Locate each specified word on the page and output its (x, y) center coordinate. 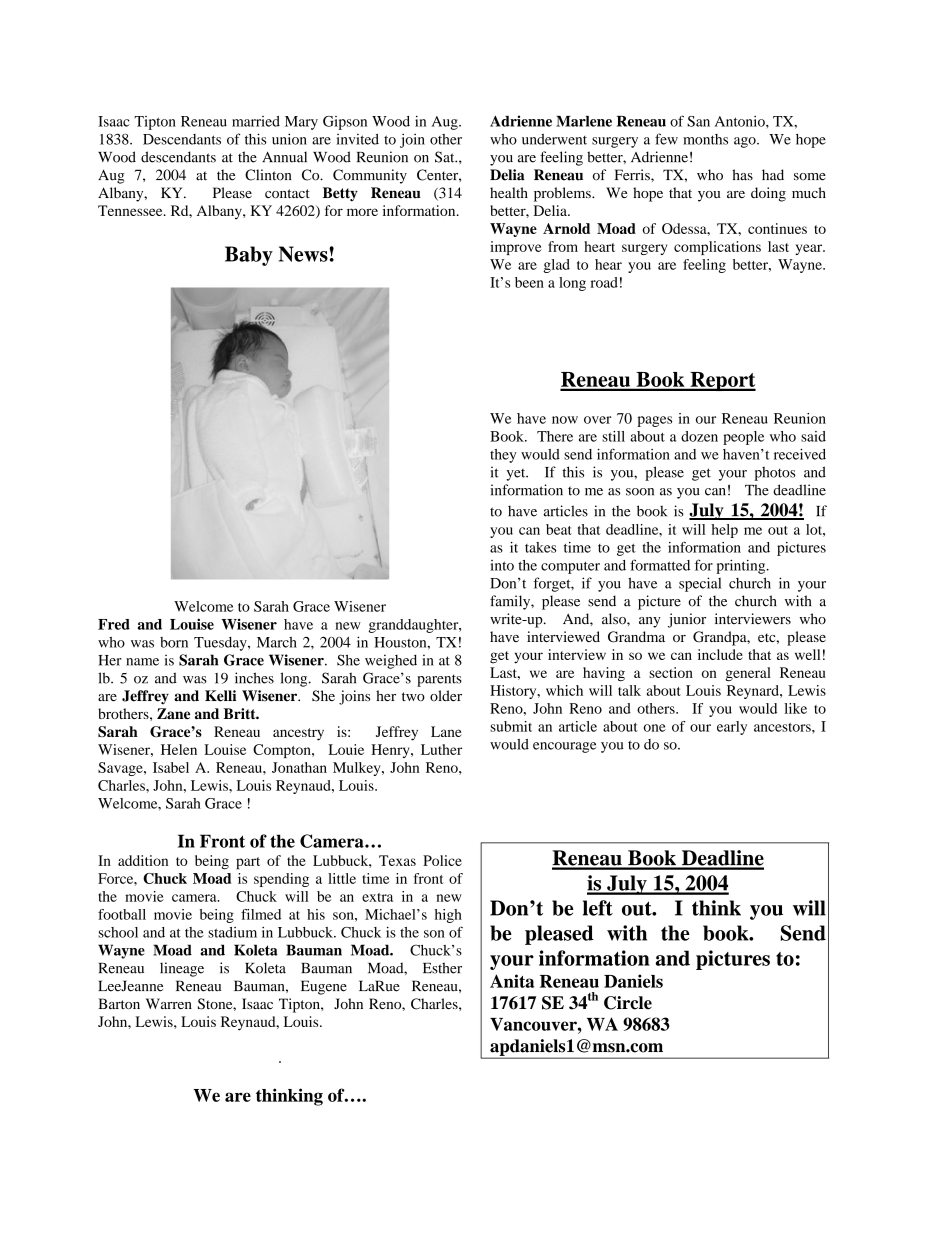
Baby (249, 256)
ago (746, 142)
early (732, 728)
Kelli (220, 696)
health (509, 192)
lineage (182, 969)
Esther (442, 968)
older (446, 696)
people (743, 438)
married (256, 121)
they (503, 456)
